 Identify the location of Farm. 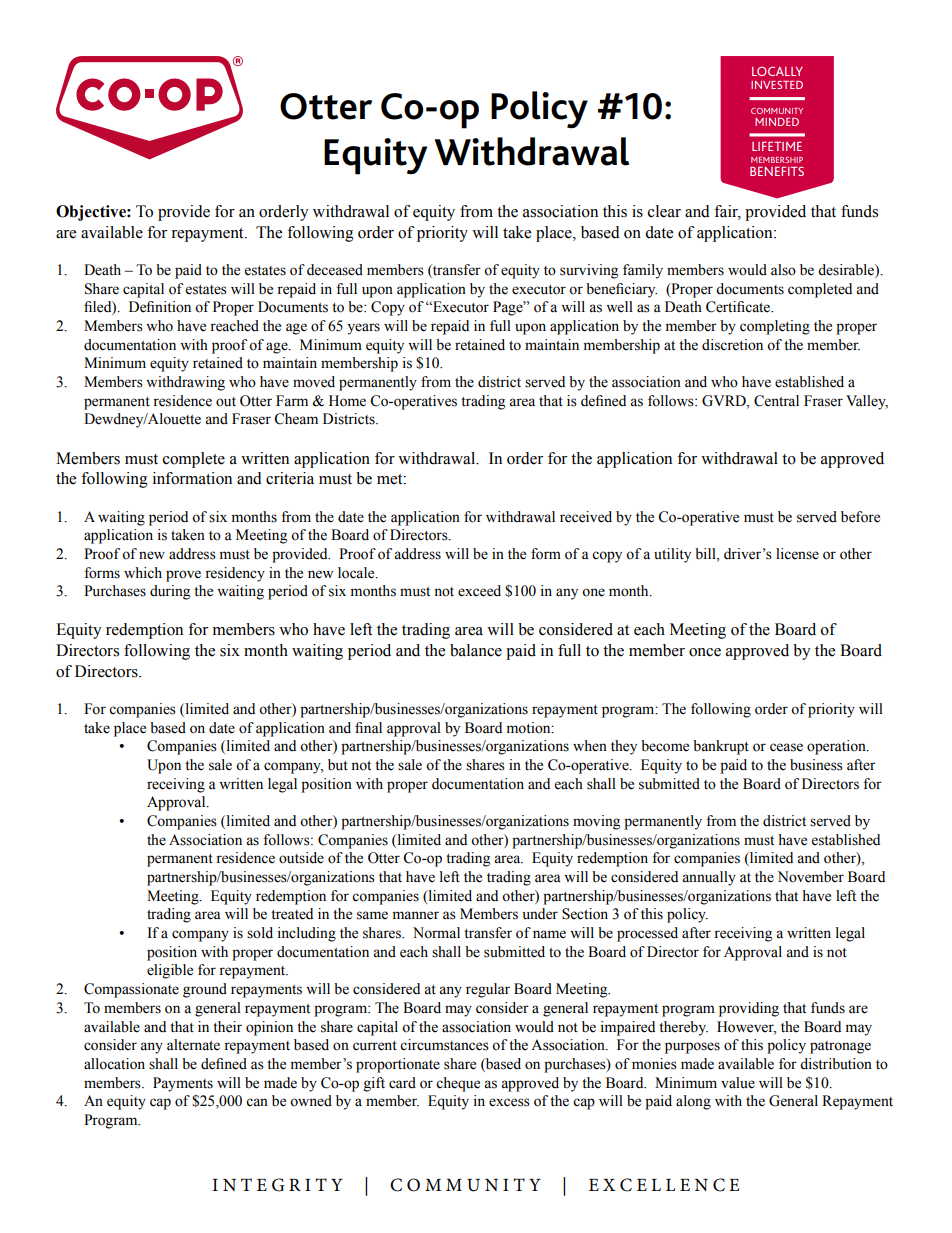
(292, 401).
